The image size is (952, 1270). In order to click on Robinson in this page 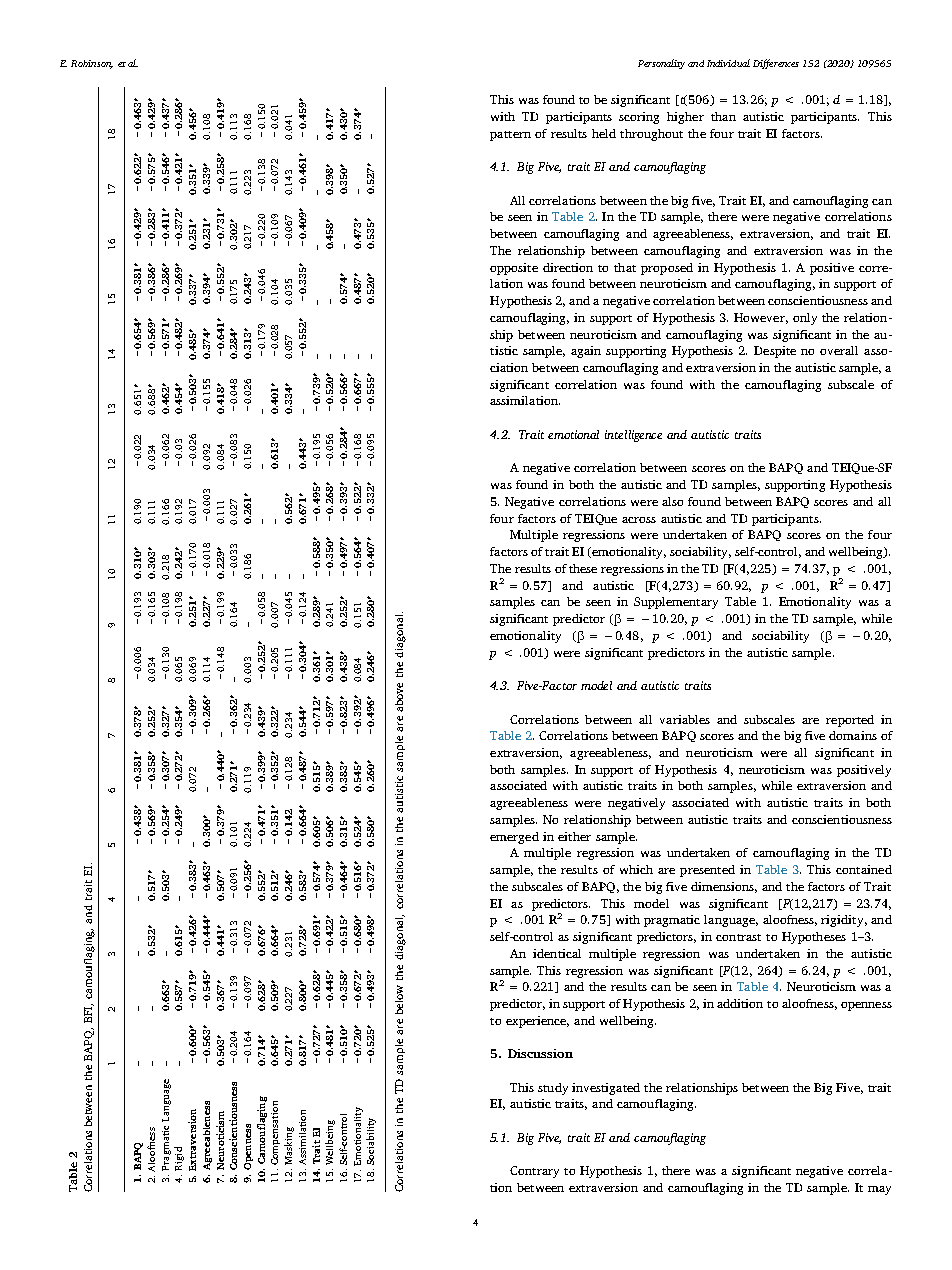, I will do `click(92, 64)`.
